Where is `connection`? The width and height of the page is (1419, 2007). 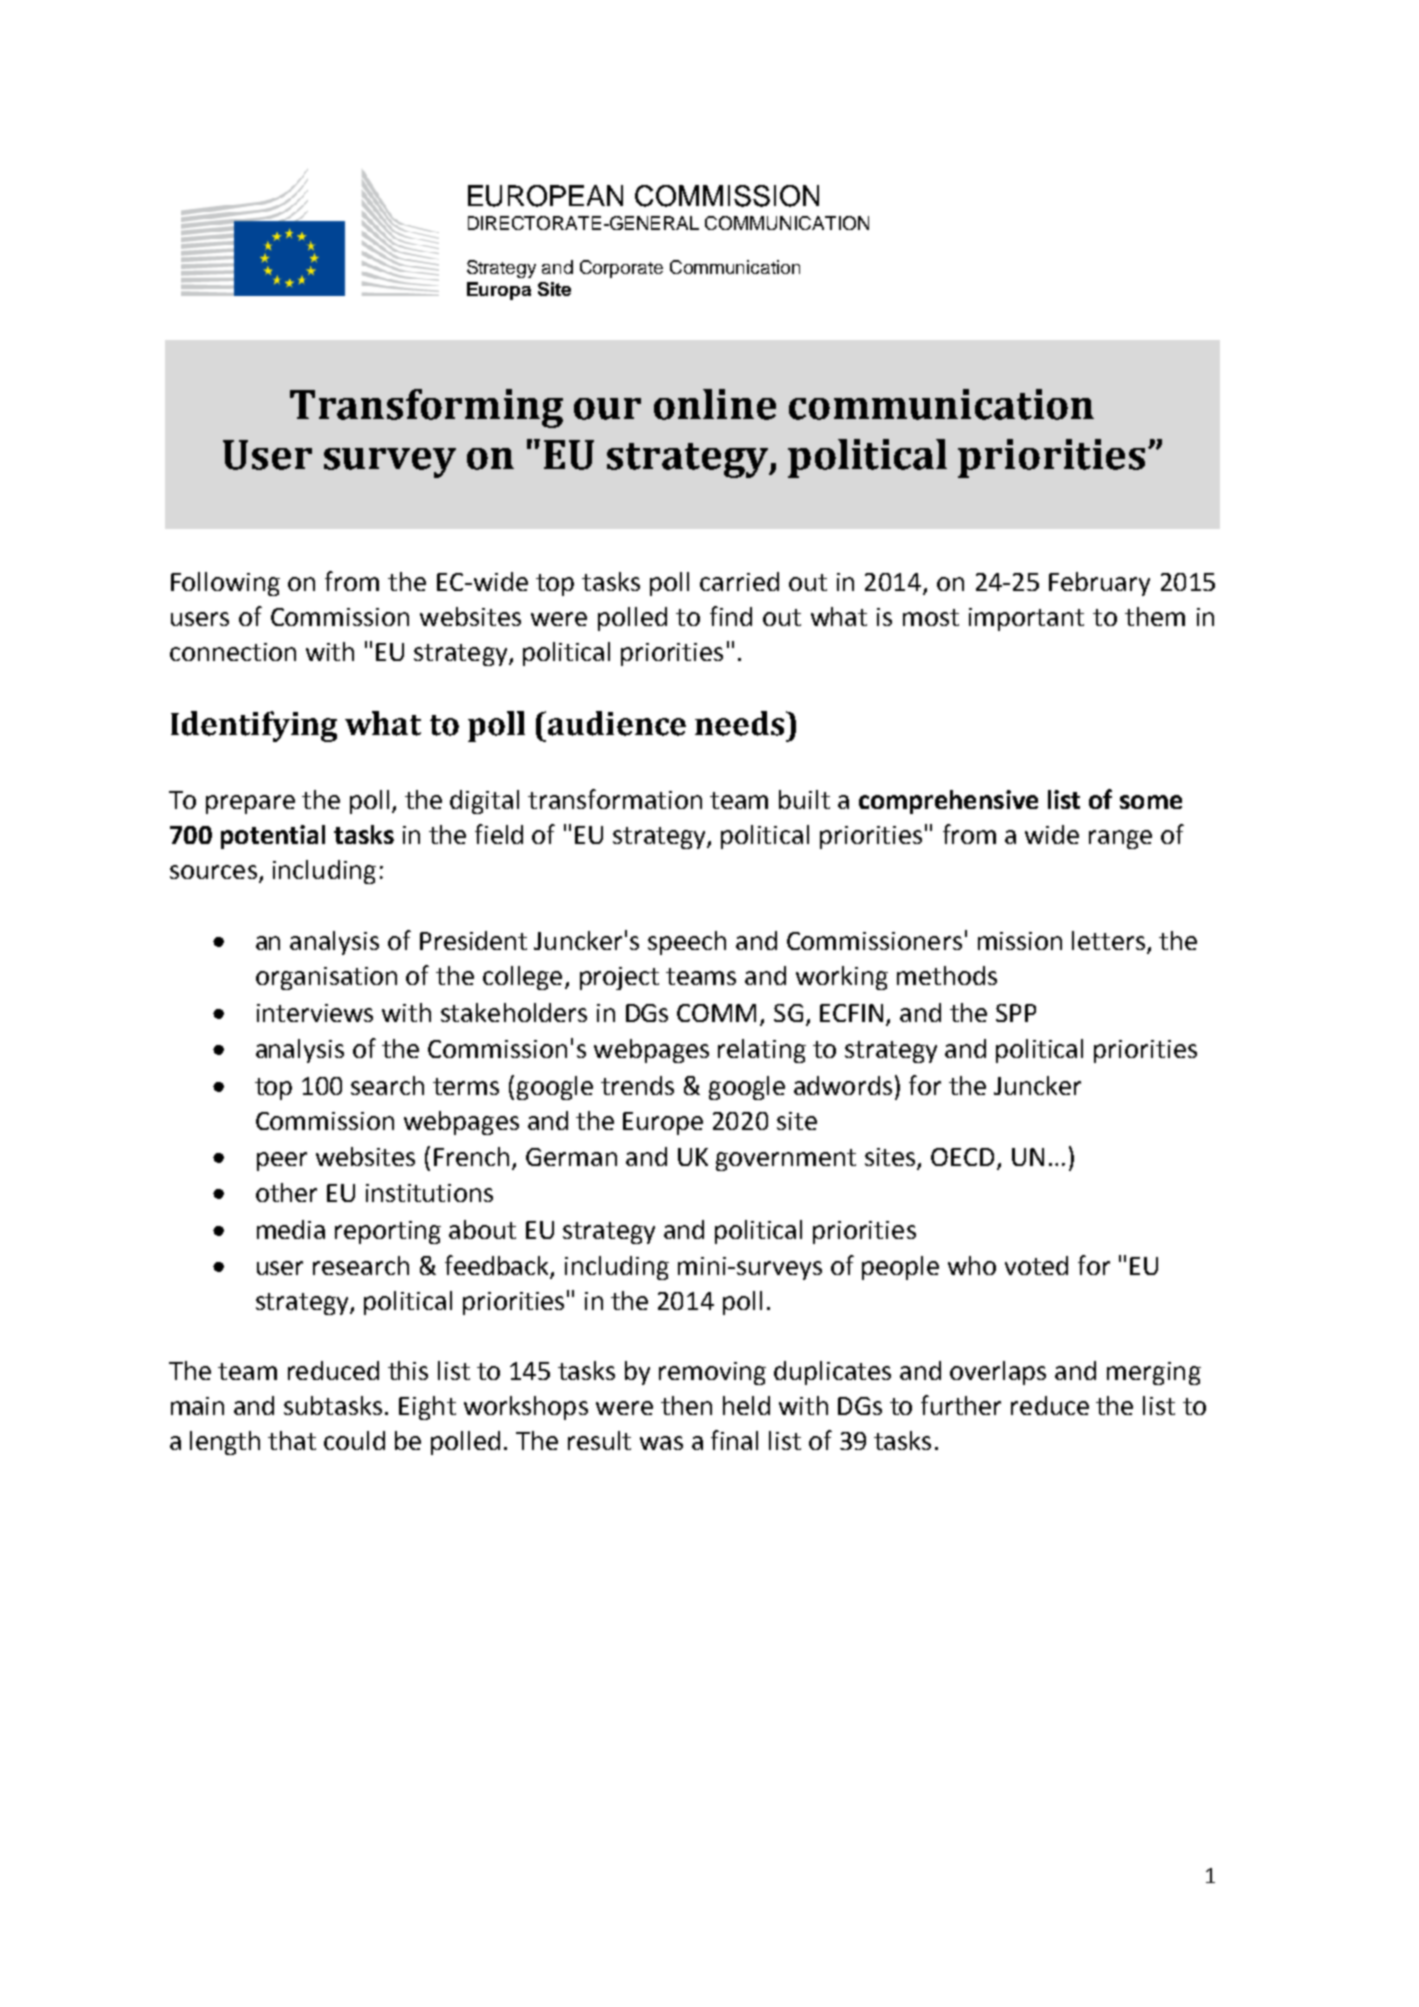 connection is located at coordinates (233, 652).
